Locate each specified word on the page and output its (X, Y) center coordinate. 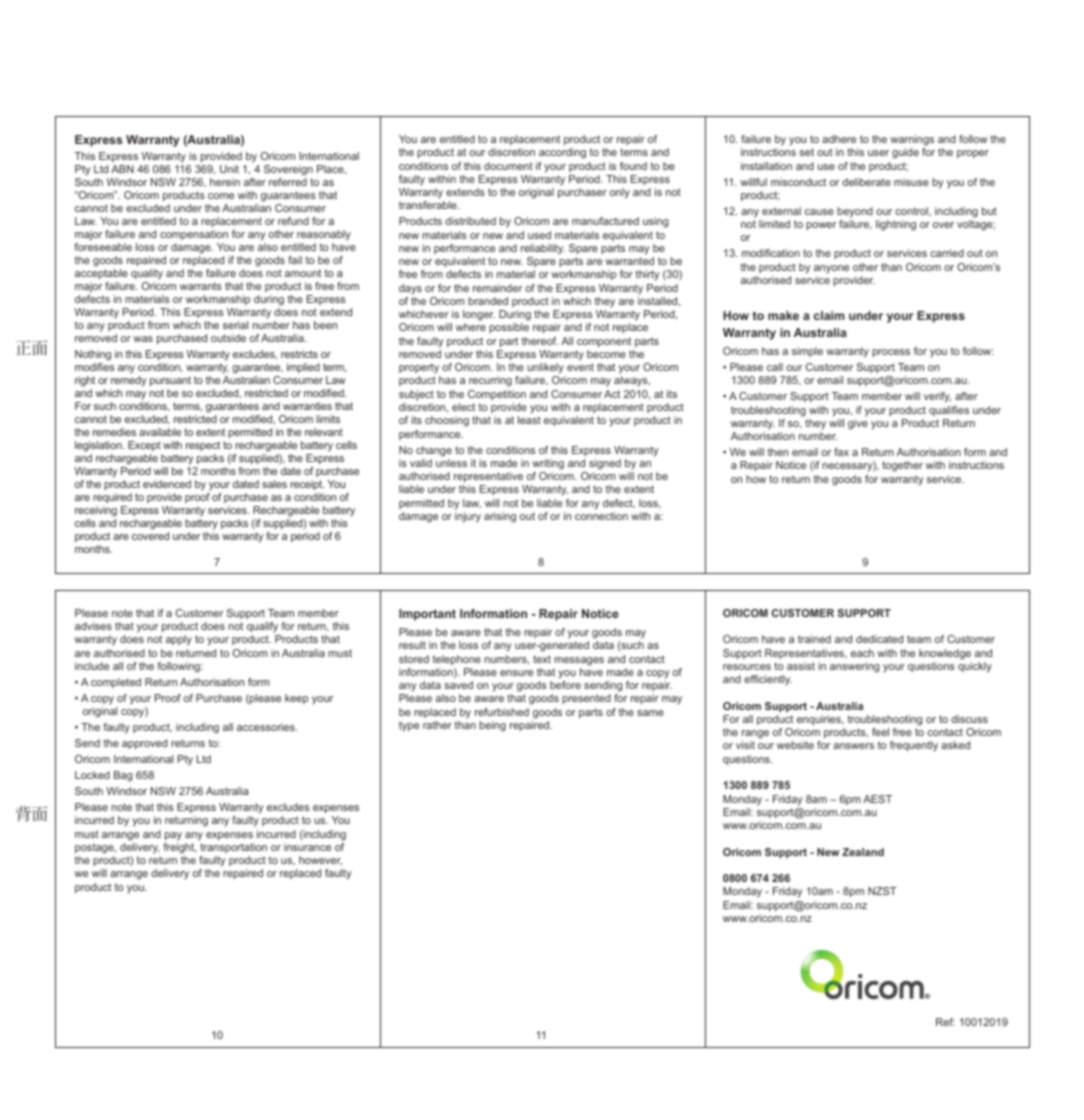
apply (179, 640)
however (320, 860)
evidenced (167, 484)
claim (829, 315)
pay (173, 836)
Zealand (863, 852)
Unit (229, 169)
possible (509, 328)
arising (500, 517)
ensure (516, 673)
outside (228, 338)
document (508, 166)
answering (854, 667)
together (902, 466)
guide (905, 153)
